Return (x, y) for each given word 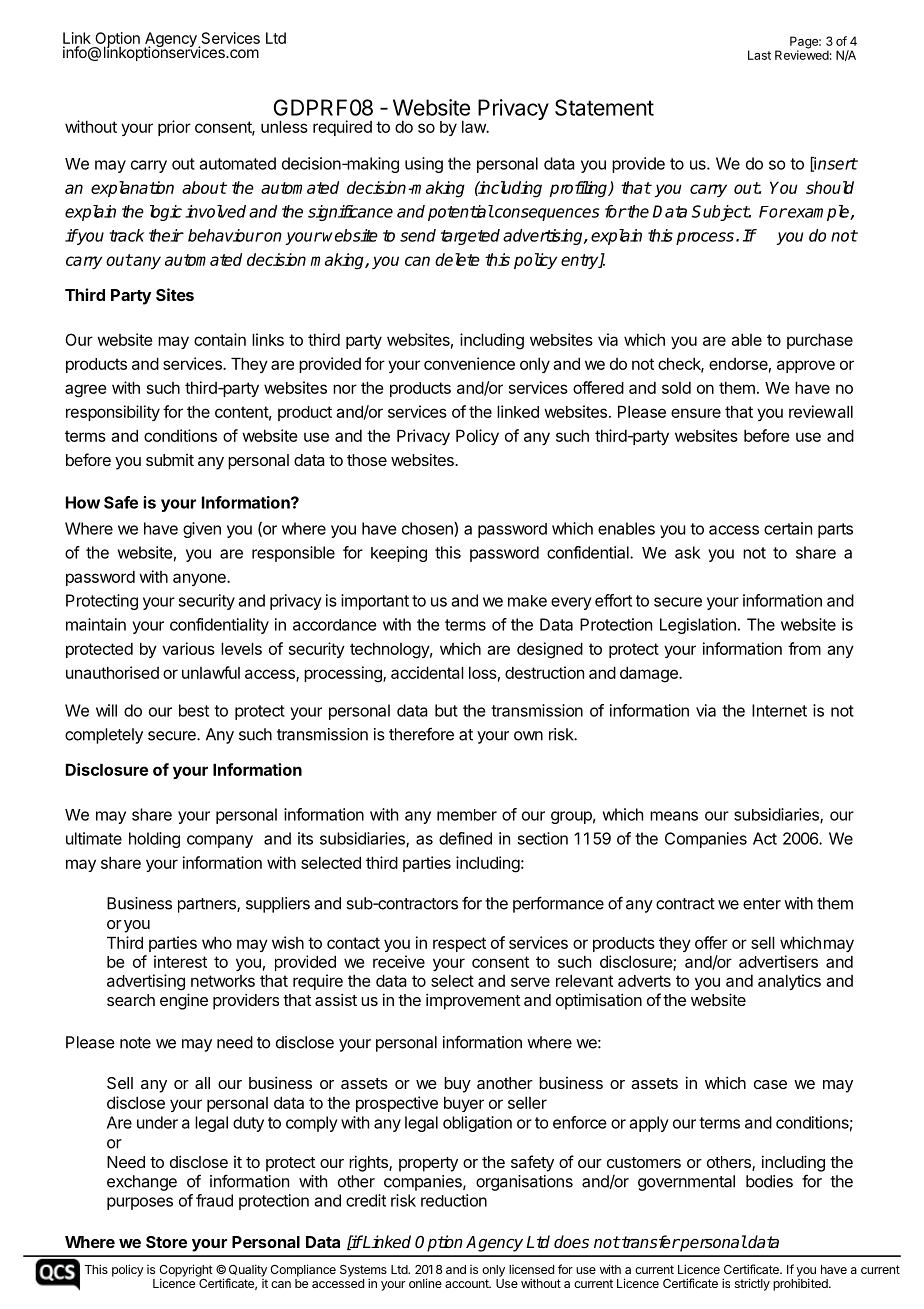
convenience (469, 363)
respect (459, 944)
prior (174, 128)
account (468, 1283)
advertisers (778, 961)
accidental (427, 672)
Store (166, 1242)
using (424, 165)
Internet (779, 710)
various (188, 648)
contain (220, 339)
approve (806, 366)
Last (759, 55)
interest (180, 961)
